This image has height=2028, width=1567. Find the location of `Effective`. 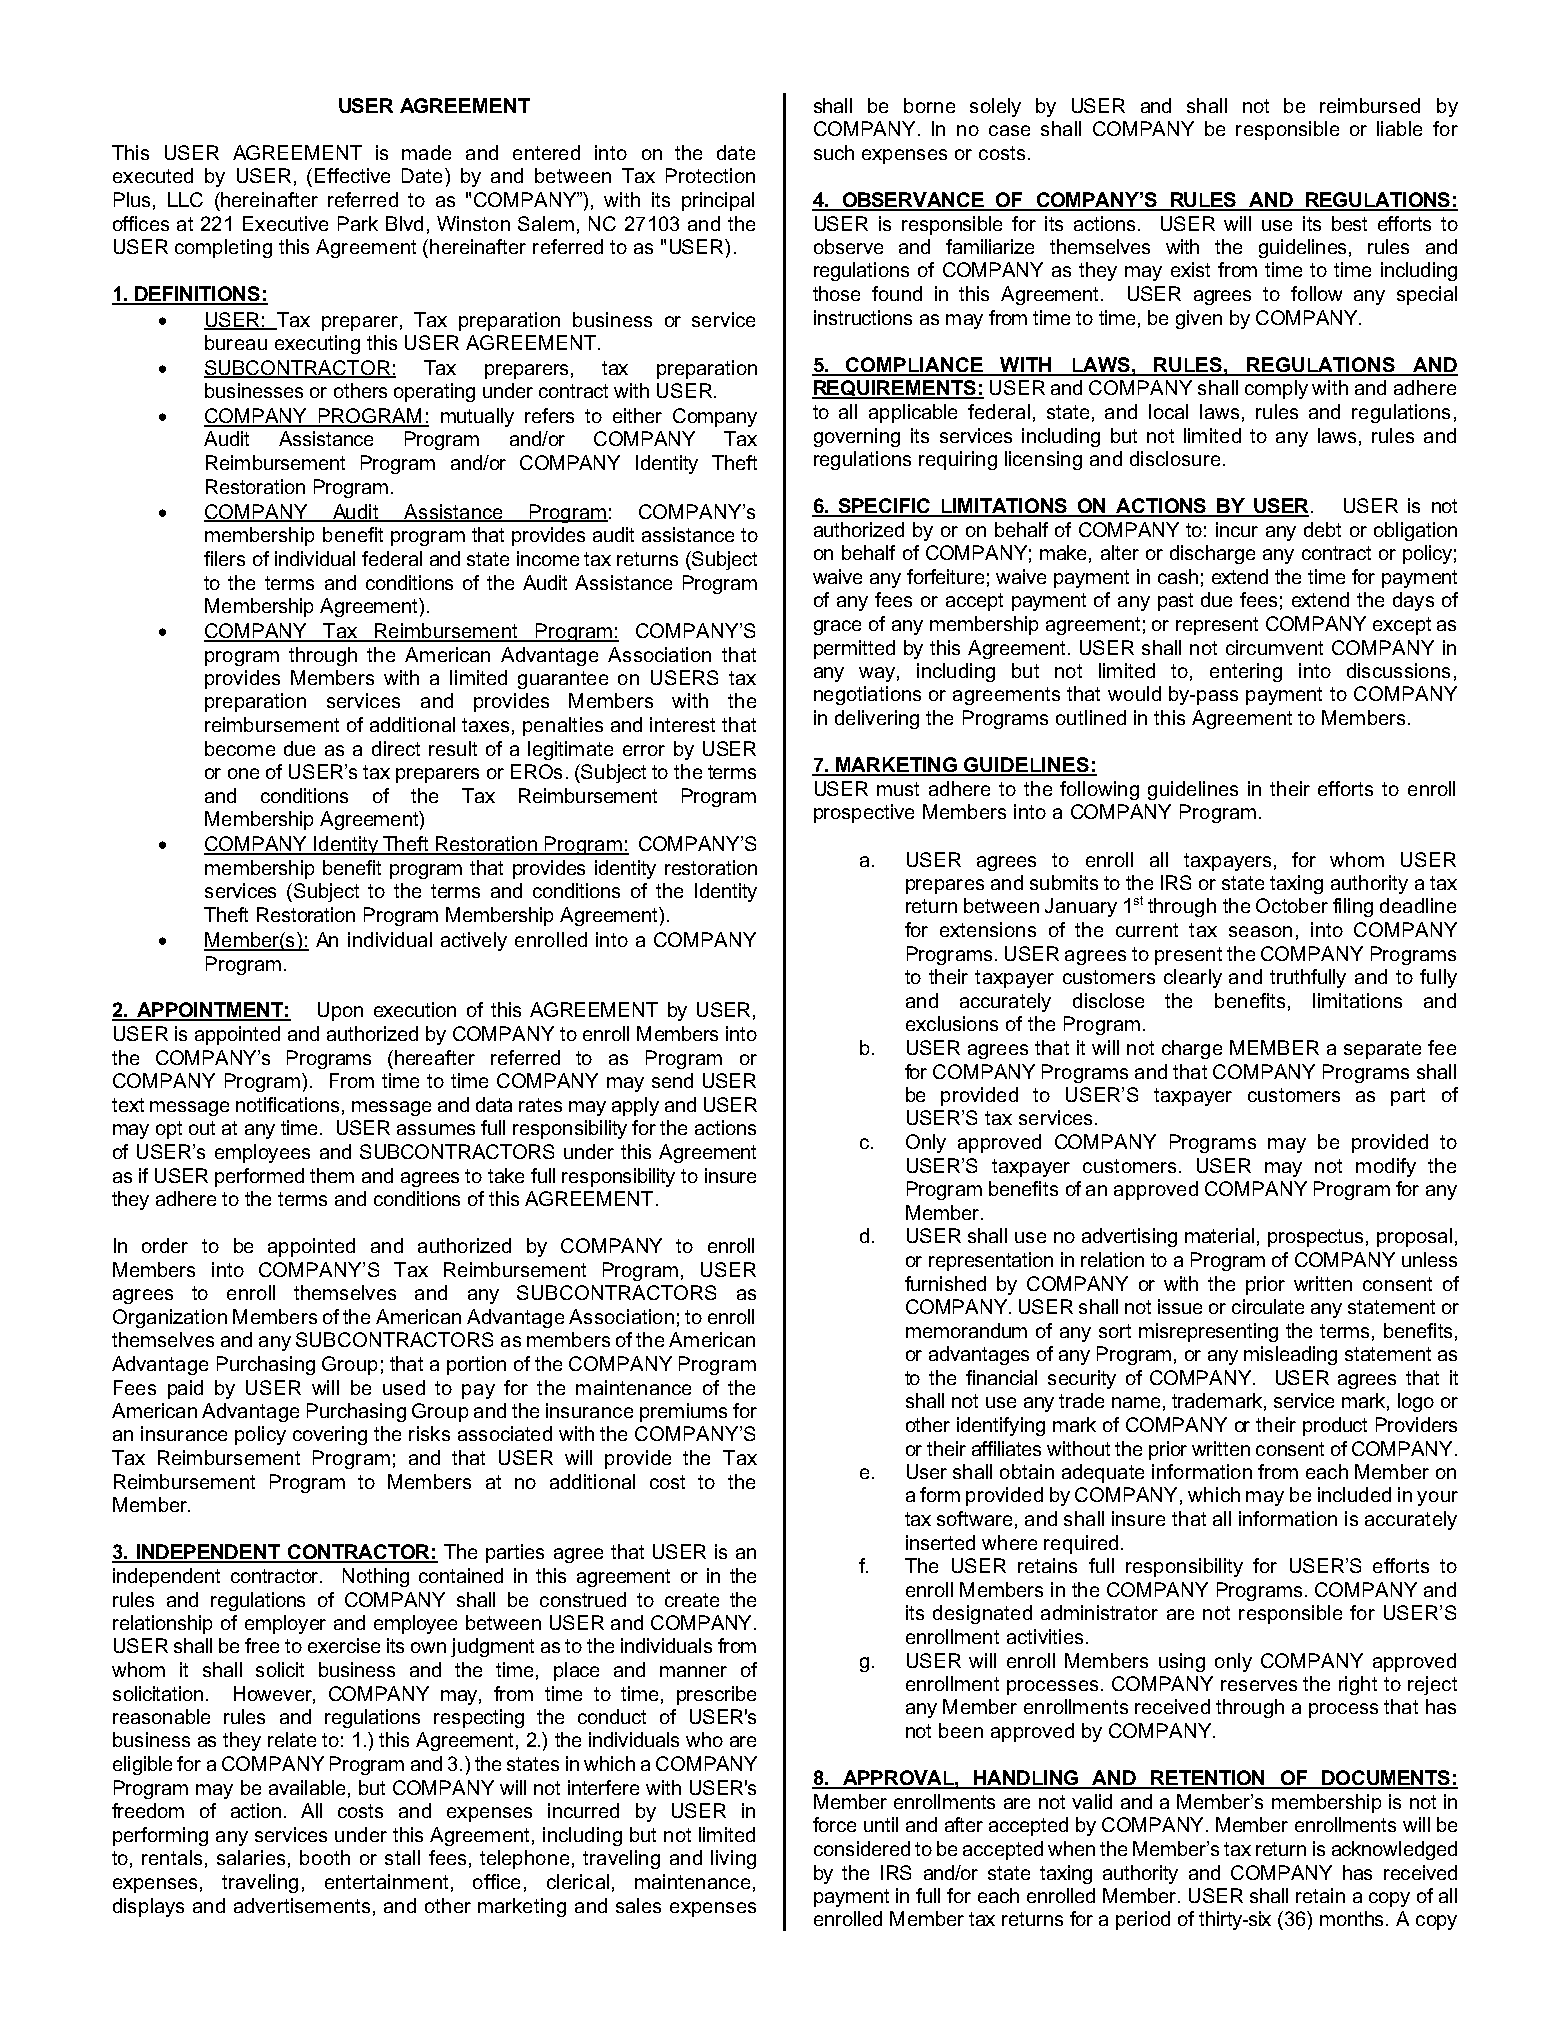

Effective is located at coordinates (352, 175).
